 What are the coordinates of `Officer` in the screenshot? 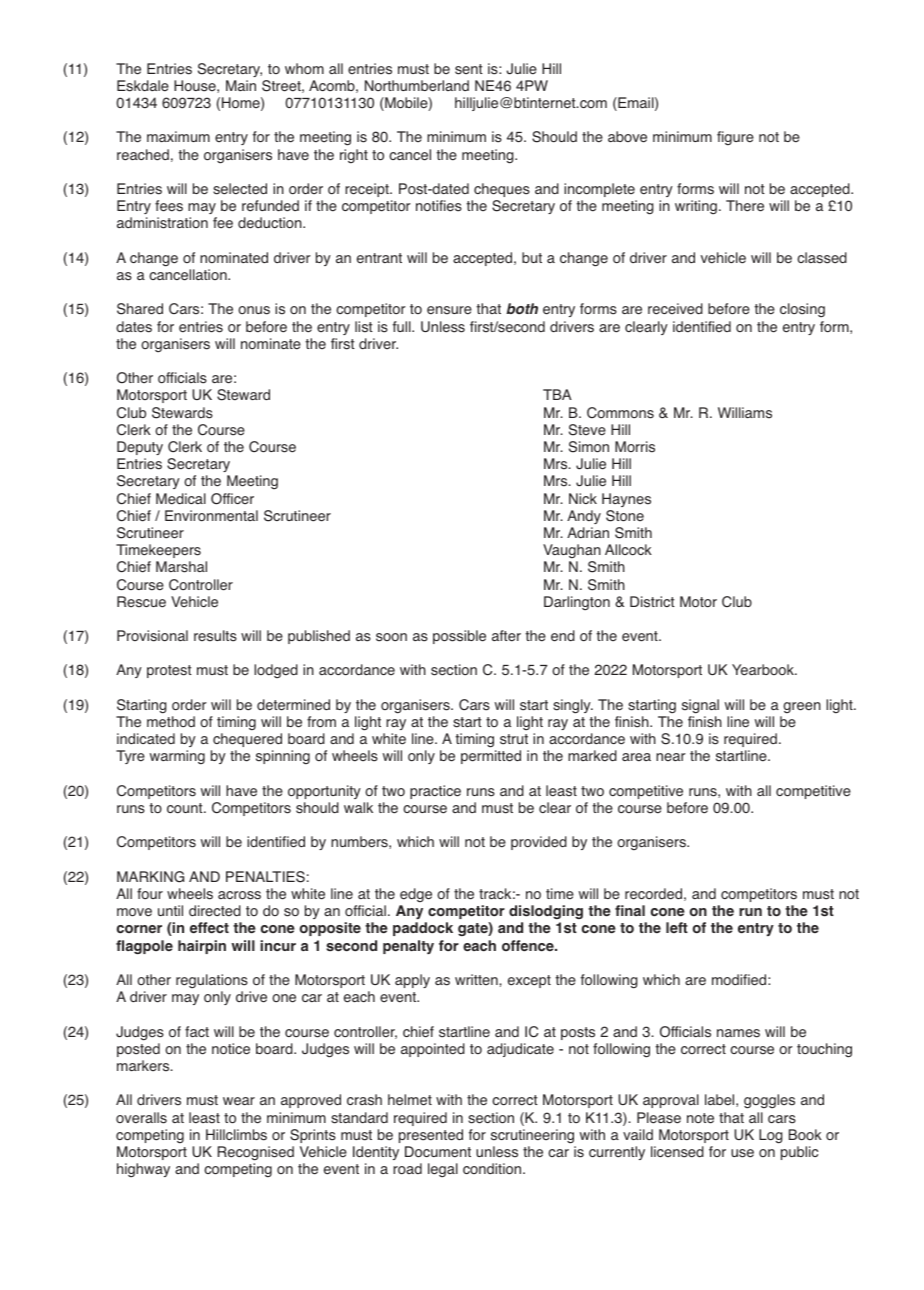 It's located at (232, 499).
